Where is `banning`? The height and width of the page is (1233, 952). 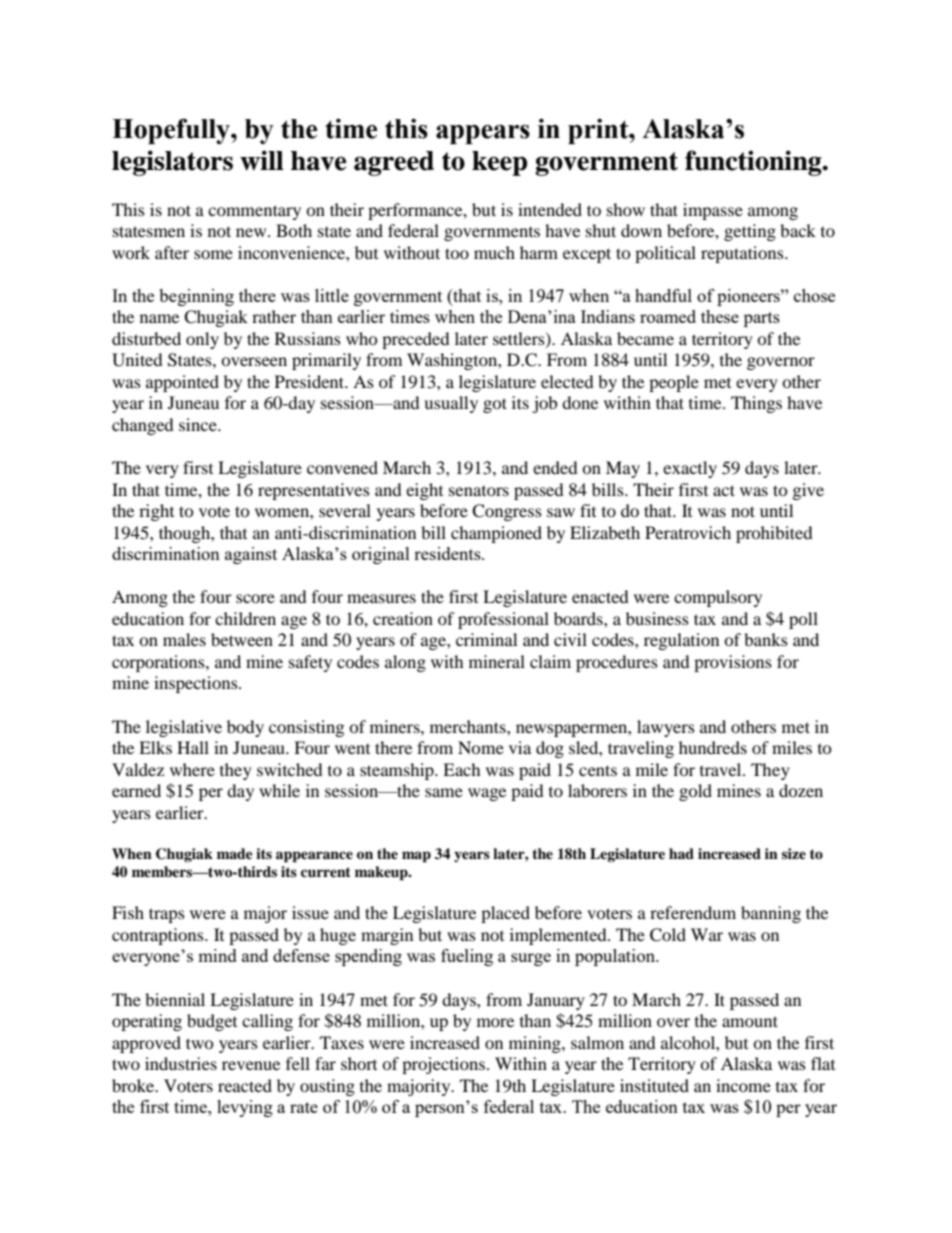 banning is located at coordinates (771, 914).
